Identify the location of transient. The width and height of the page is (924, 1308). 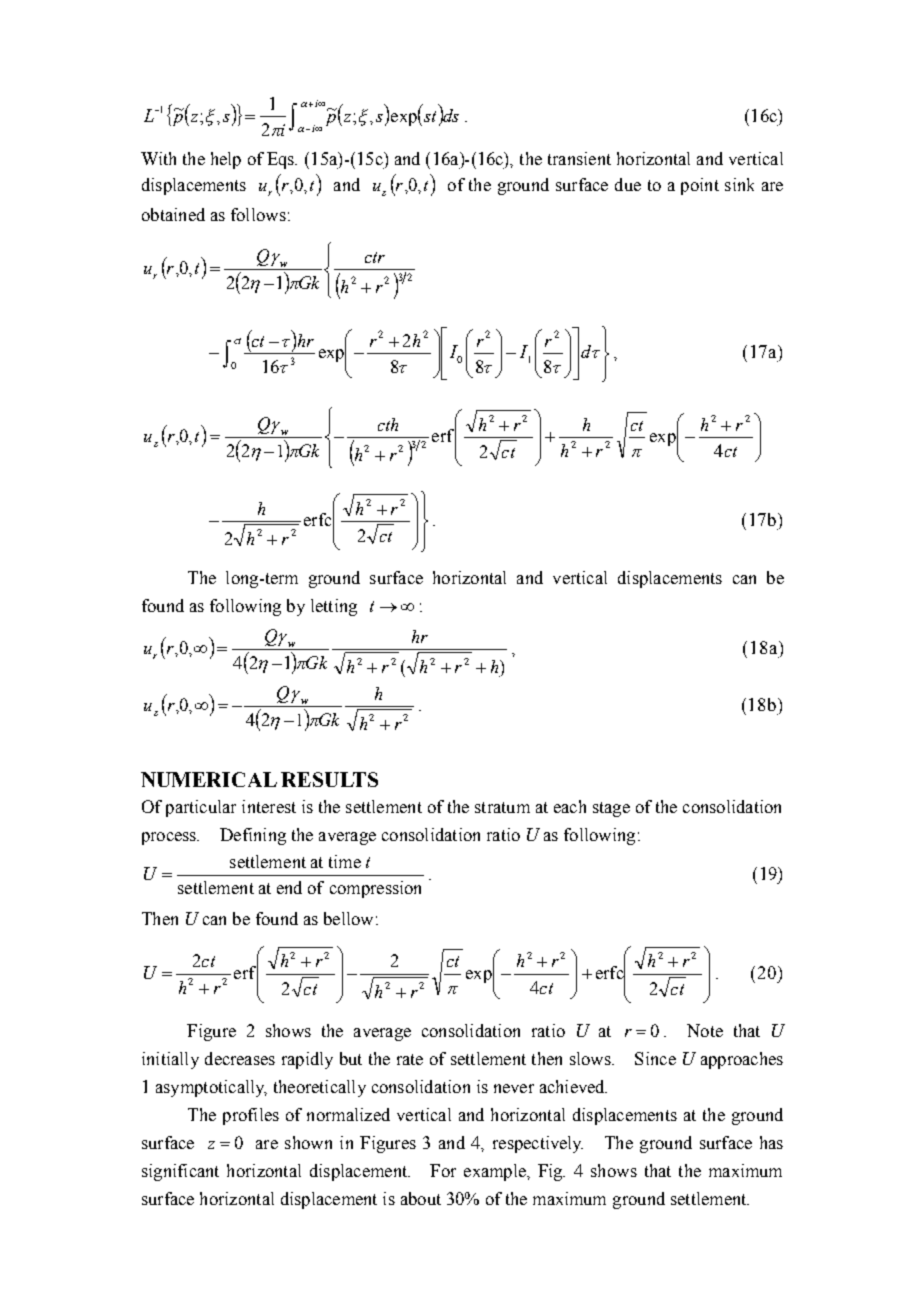
(579, 158).
